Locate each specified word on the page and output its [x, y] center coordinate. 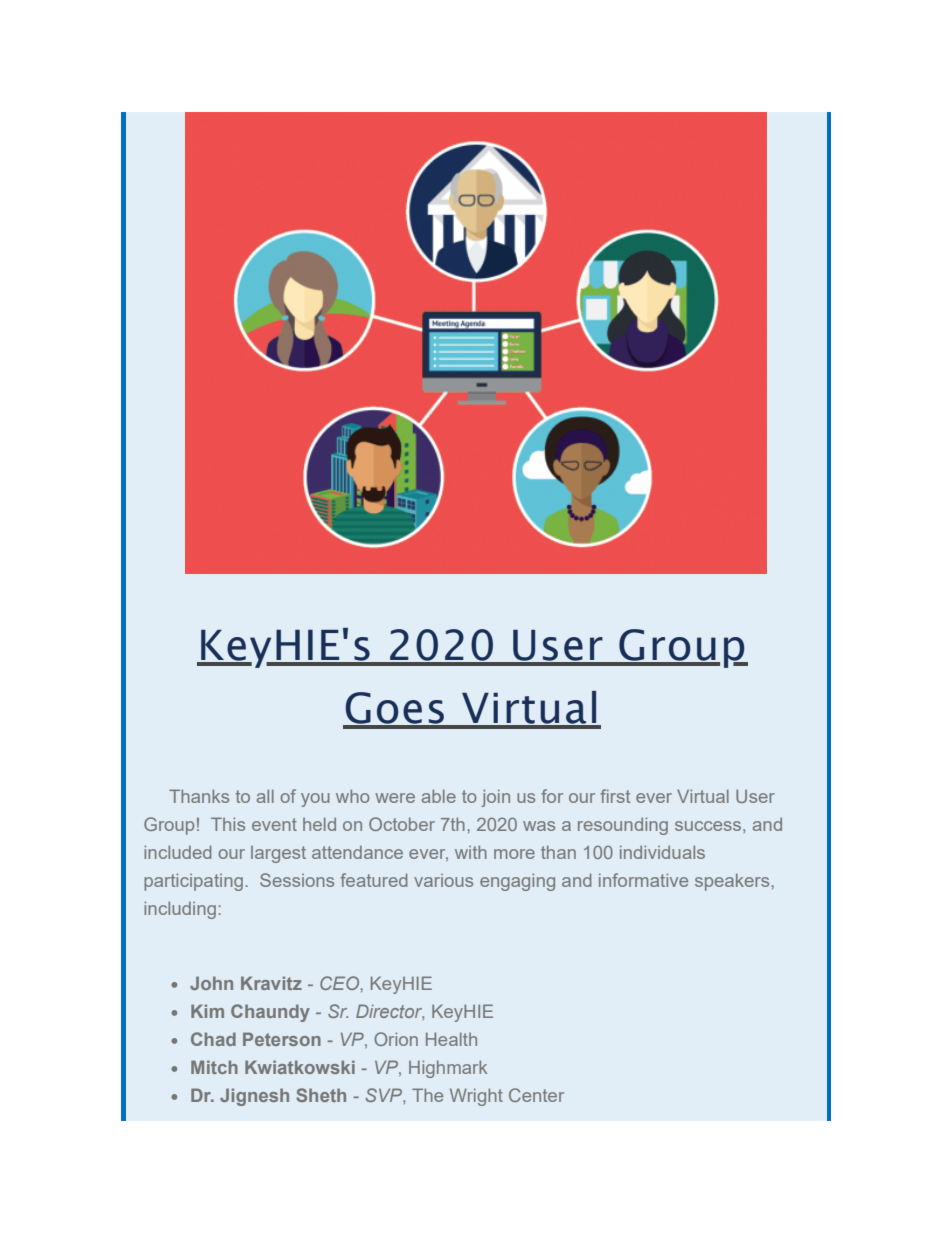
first [615, 796]
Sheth [321, 1095]
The [427, 1095]
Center [536, 1095]
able [439, 796]
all [265, 796]
